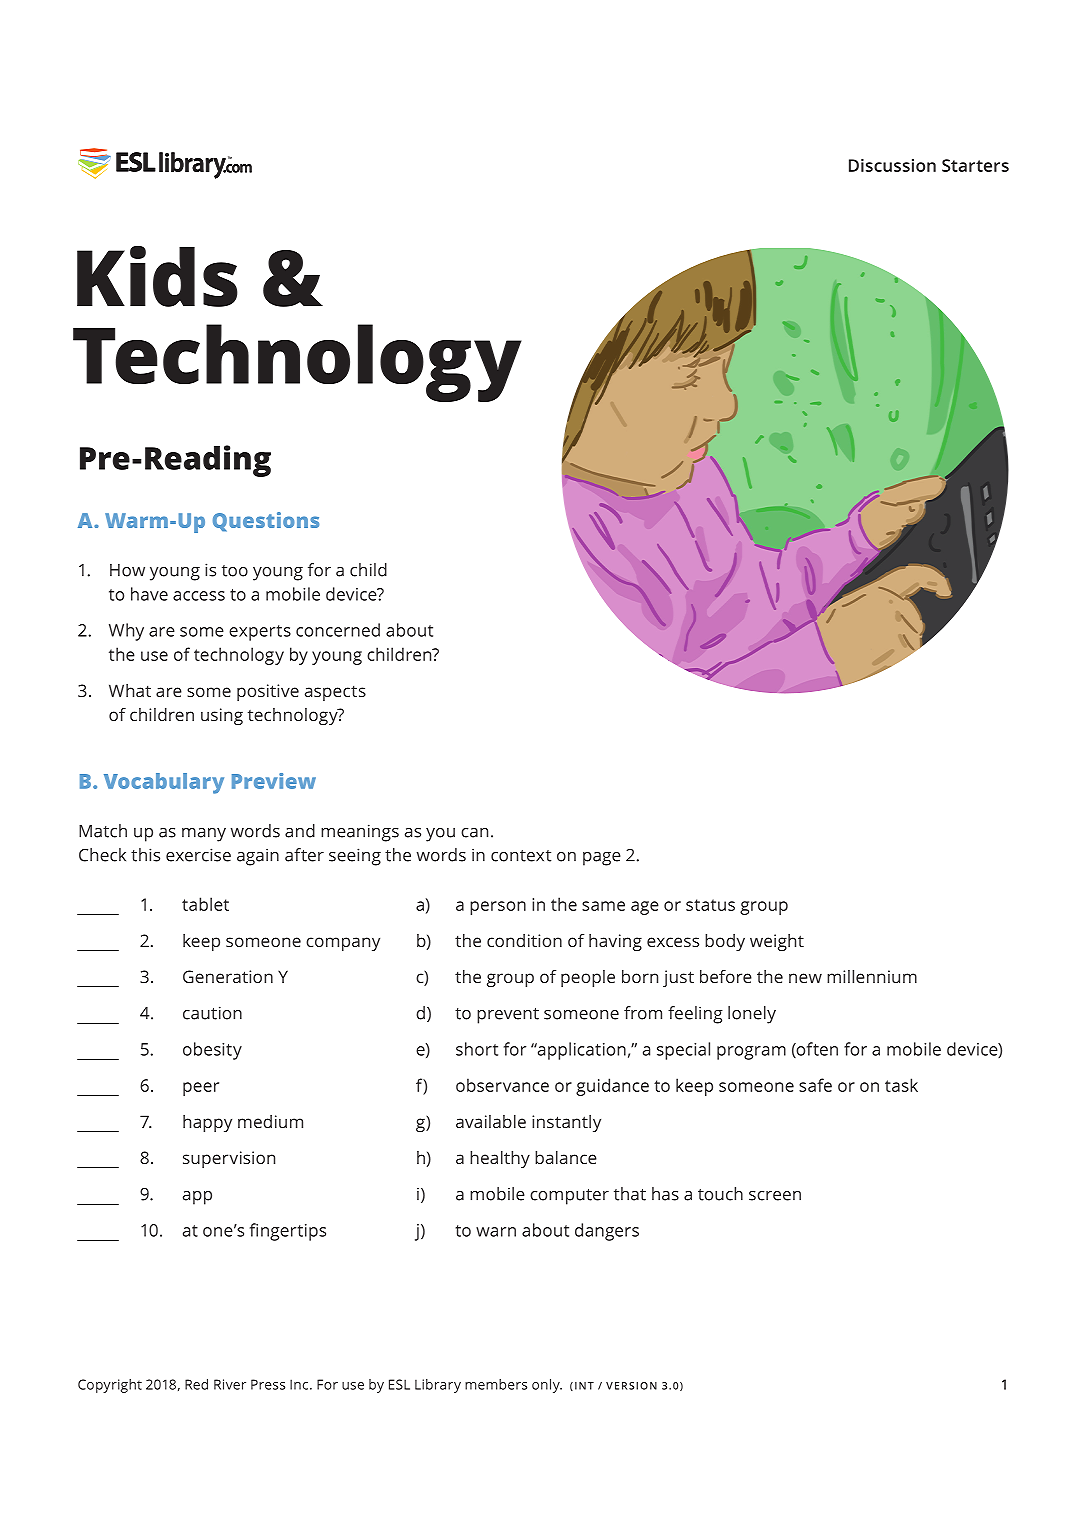 The width and height of the document is (1086, 1536). What do you see at coordinates (710, 905) in the document?
I see `status` at bounding box center [710, 905].
